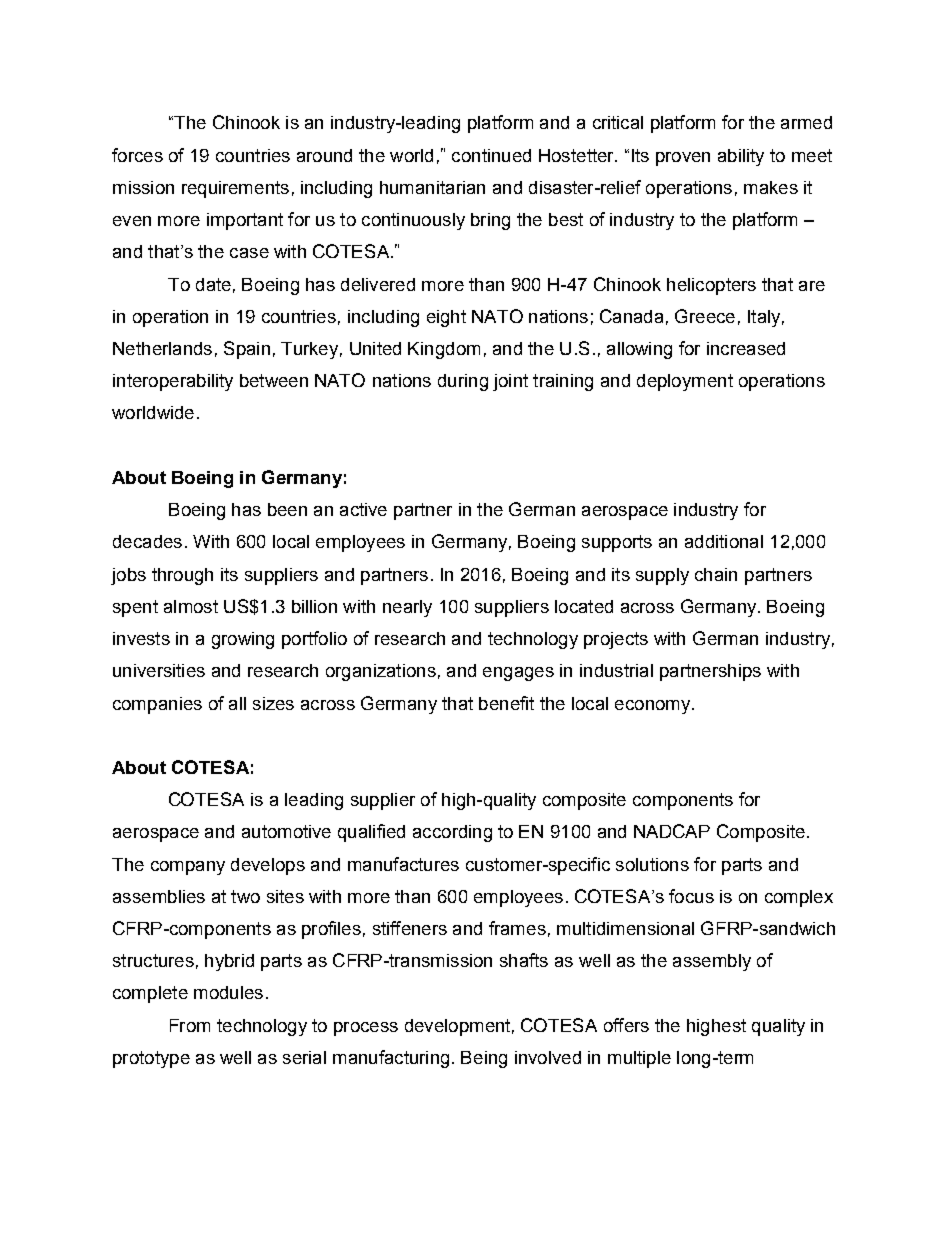  I want to click on proven, so click(683, 159).
